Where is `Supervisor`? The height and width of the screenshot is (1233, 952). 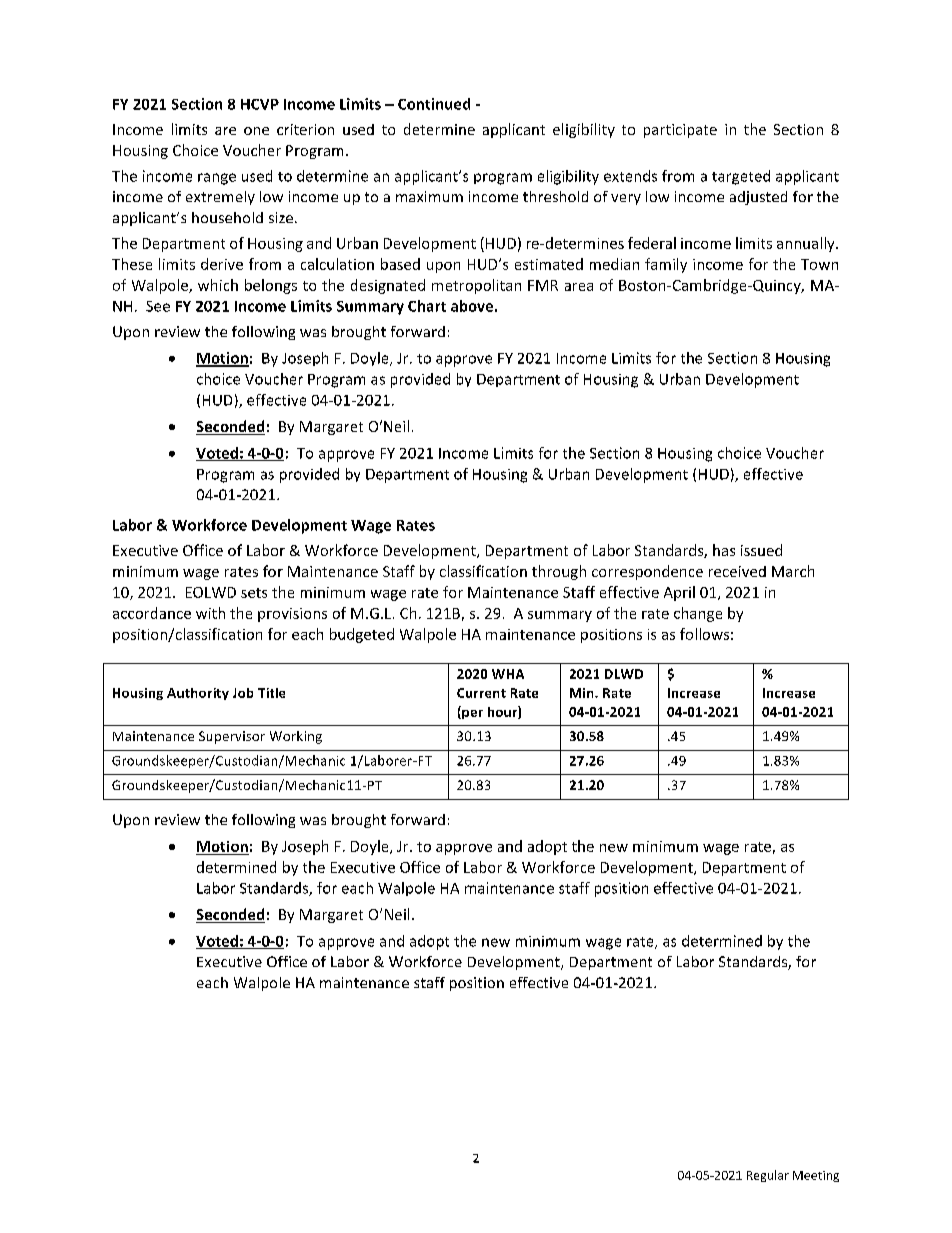 Supervisor is located at coordinates (232, 737).
